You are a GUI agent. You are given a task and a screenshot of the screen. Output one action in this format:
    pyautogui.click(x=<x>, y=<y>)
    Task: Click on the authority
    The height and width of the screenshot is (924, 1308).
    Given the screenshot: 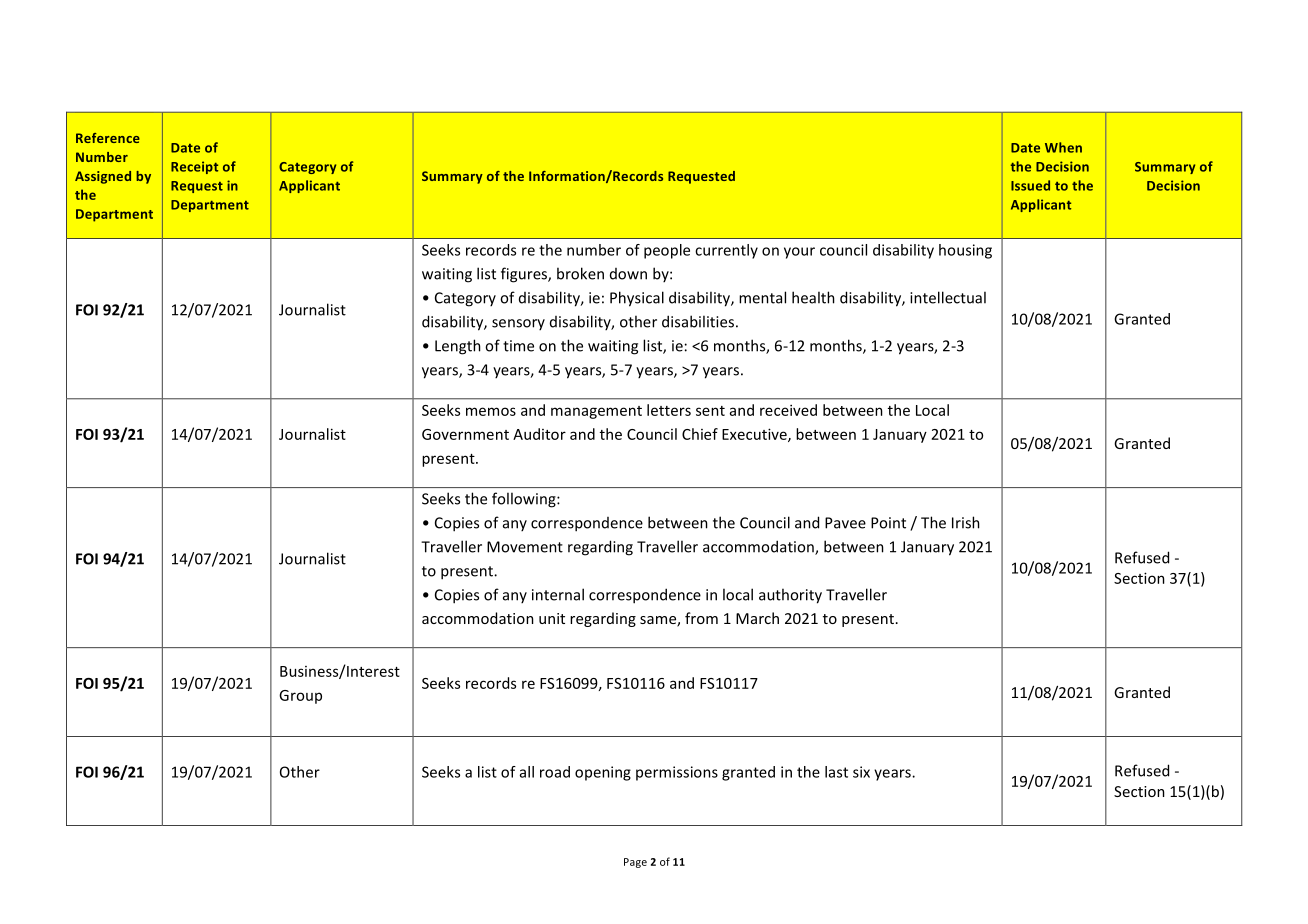 What is the action you would take?
    pyautogui.click(x=790, y=596)
